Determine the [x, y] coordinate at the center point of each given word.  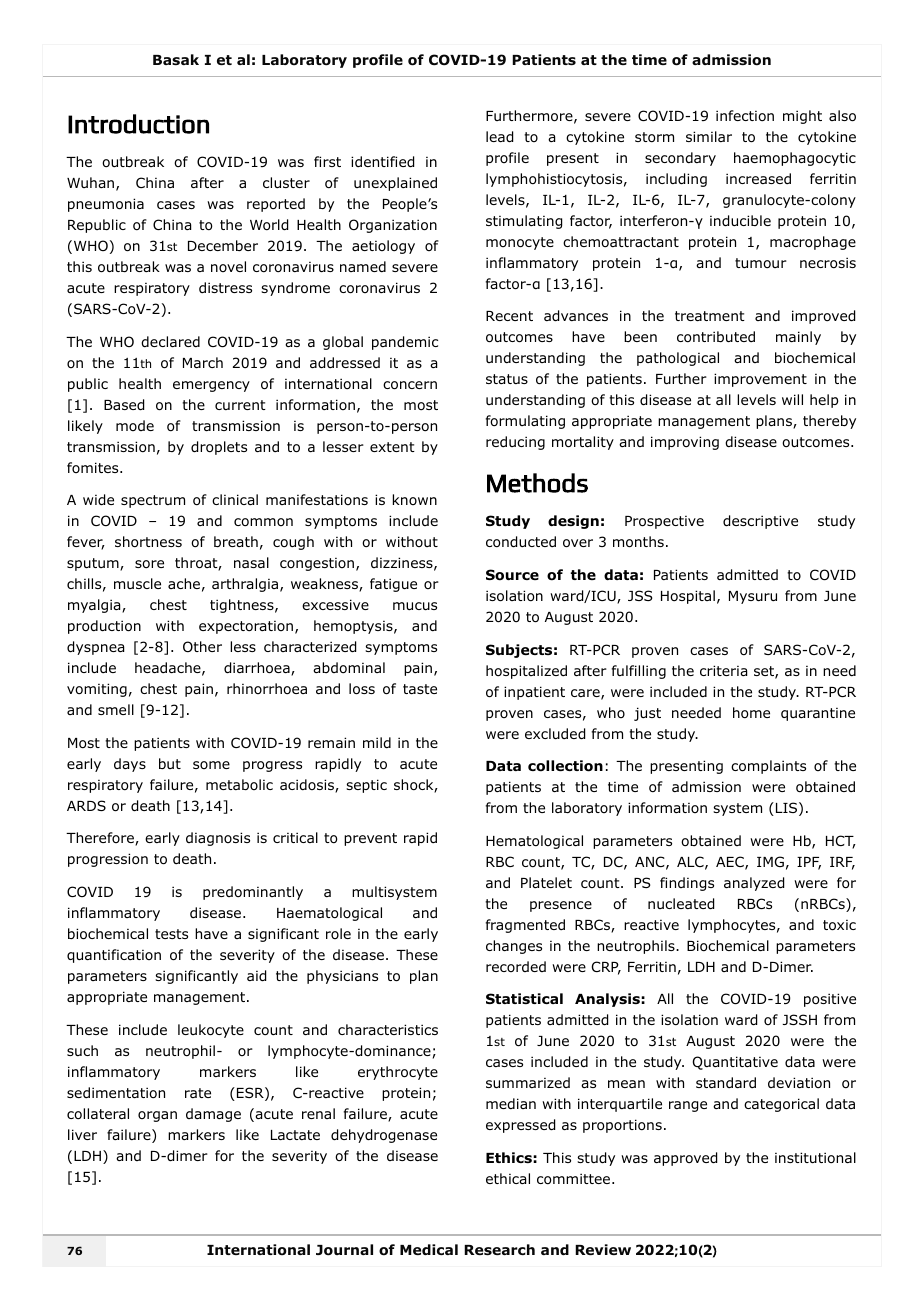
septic [366, 786]
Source [512, 575]
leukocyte [211, 1031]
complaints [768, 767]
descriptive [760, 522]
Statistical [524, 998]
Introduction [138, 124]
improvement [760, 380]
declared [170, 341]
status [507, 379]
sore [149, 564]
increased [758, 178]
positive [830, 1000]
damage [213, 1115]
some [211, 765]
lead [499, 137]
